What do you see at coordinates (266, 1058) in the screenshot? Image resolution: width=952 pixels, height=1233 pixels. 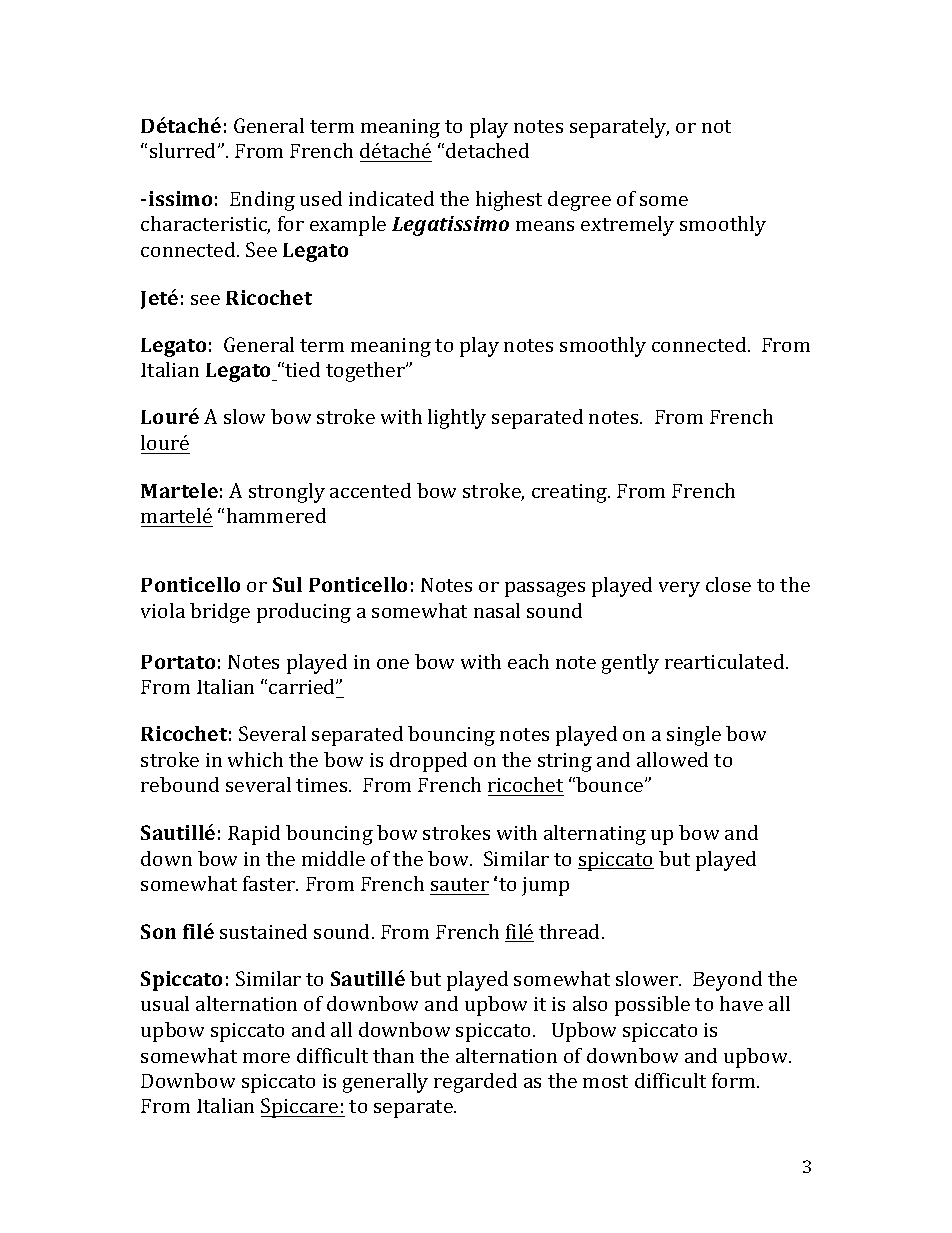 I see `more` at bounding box center [266, 1058].
